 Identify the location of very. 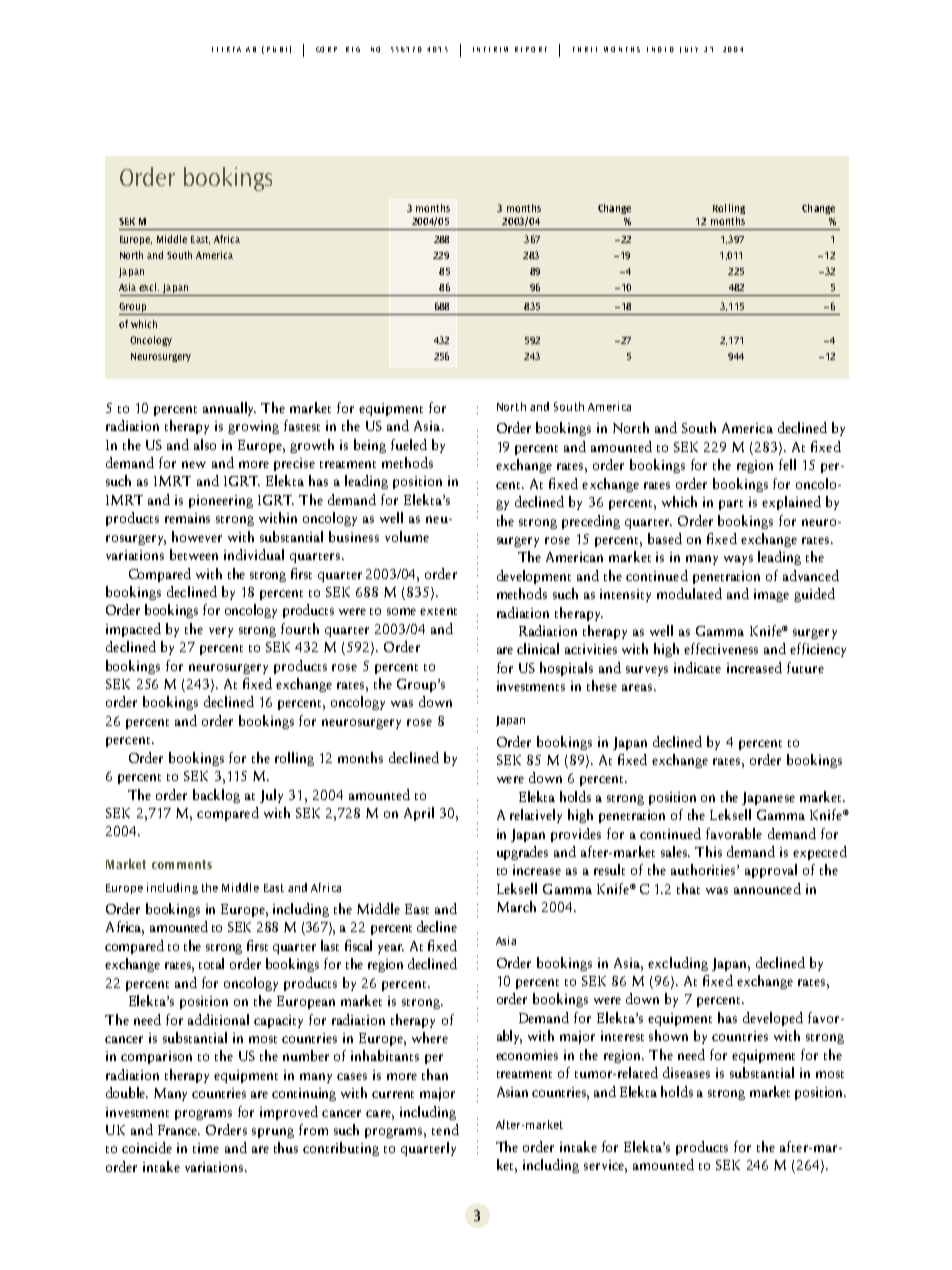
(221, 632).
